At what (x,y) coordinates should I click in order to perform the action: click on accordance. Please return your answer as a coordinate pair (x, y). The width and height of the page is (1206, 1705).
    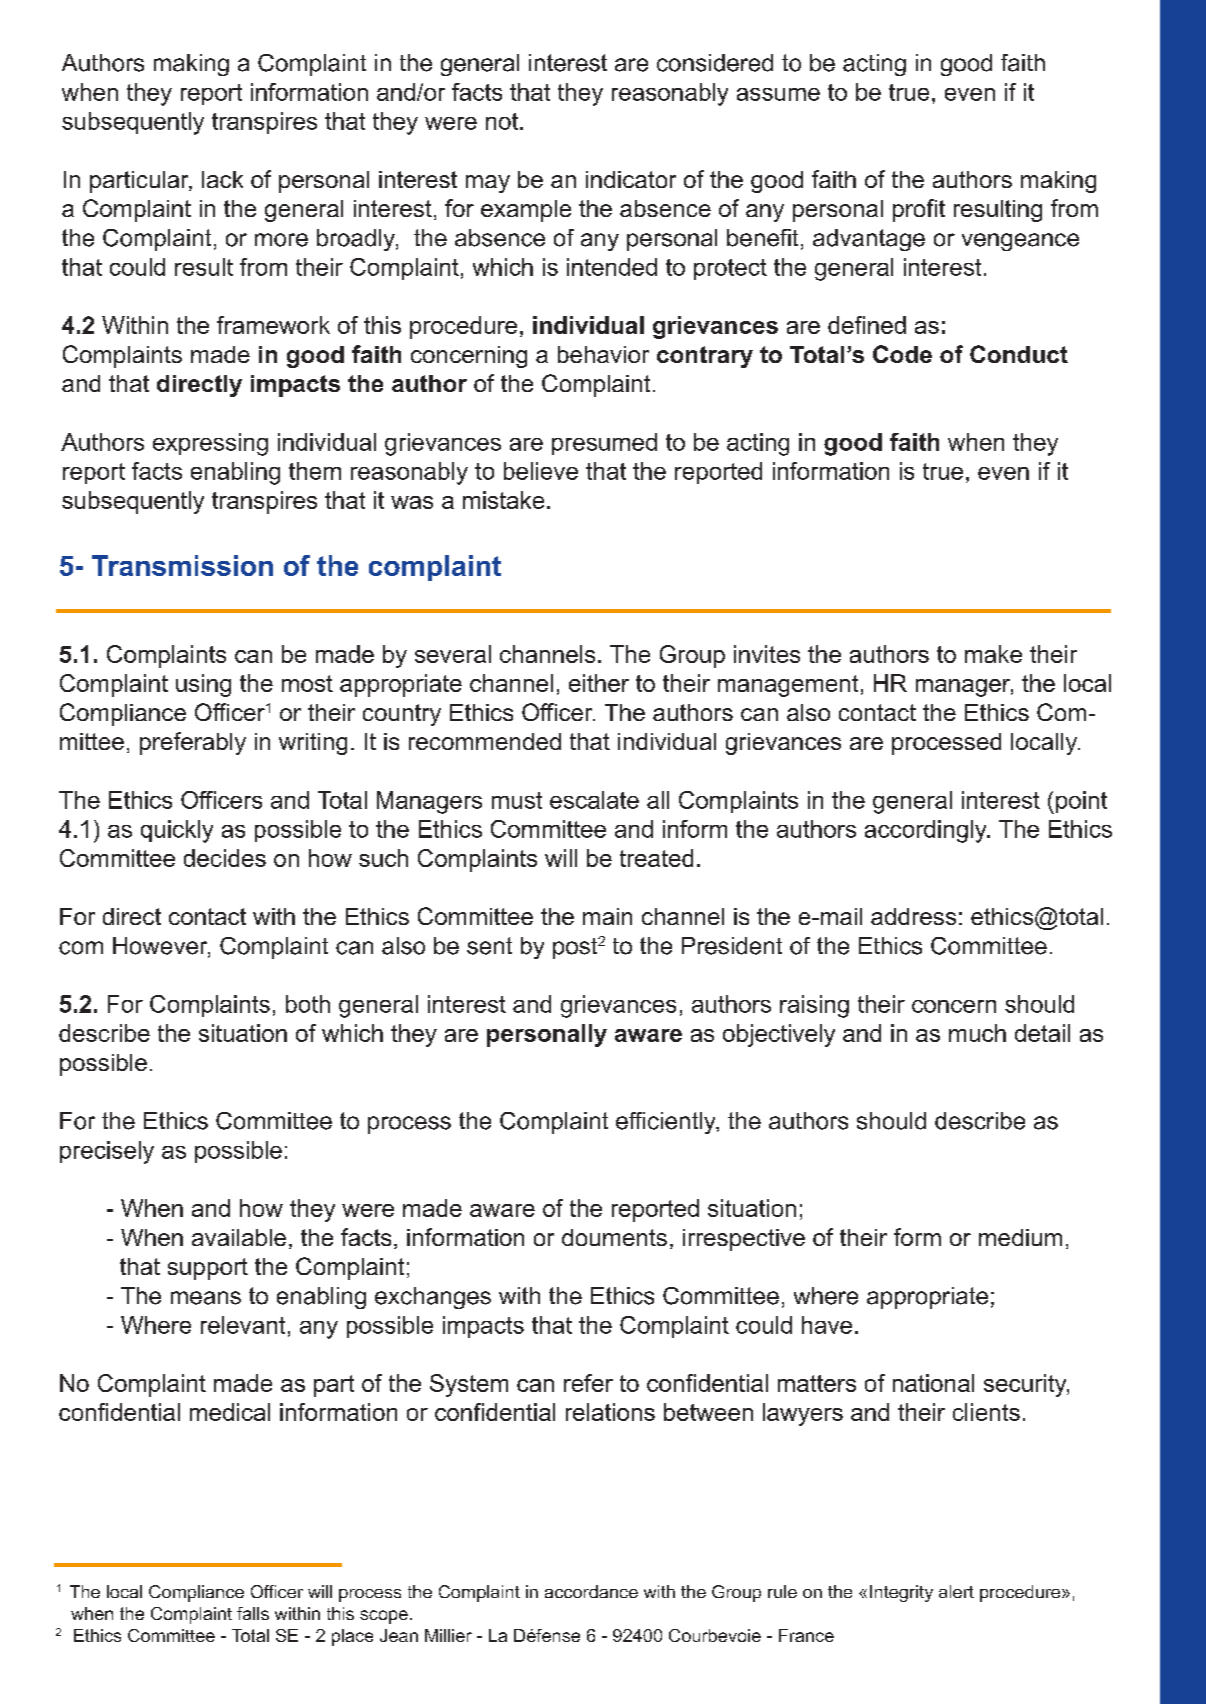
    Looking at the image, I should click on (591, 1591).
